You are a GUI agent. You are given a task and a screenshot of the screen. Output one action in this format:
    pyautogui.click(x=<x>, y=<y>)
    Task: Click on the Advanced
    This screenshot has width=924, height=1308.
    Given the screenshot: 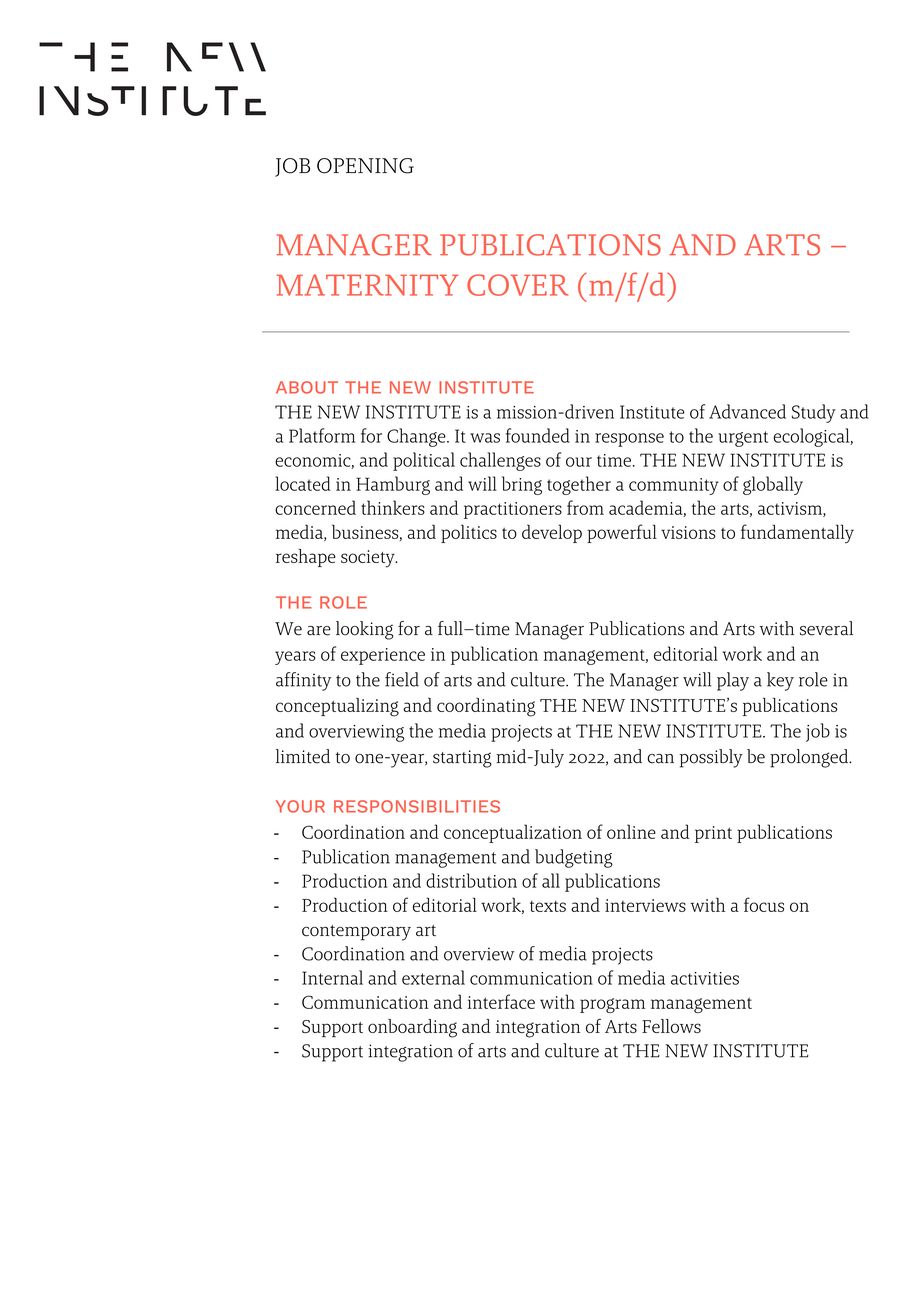 What is the action you would take?
    pyautogui.click(x=747, y=411)
